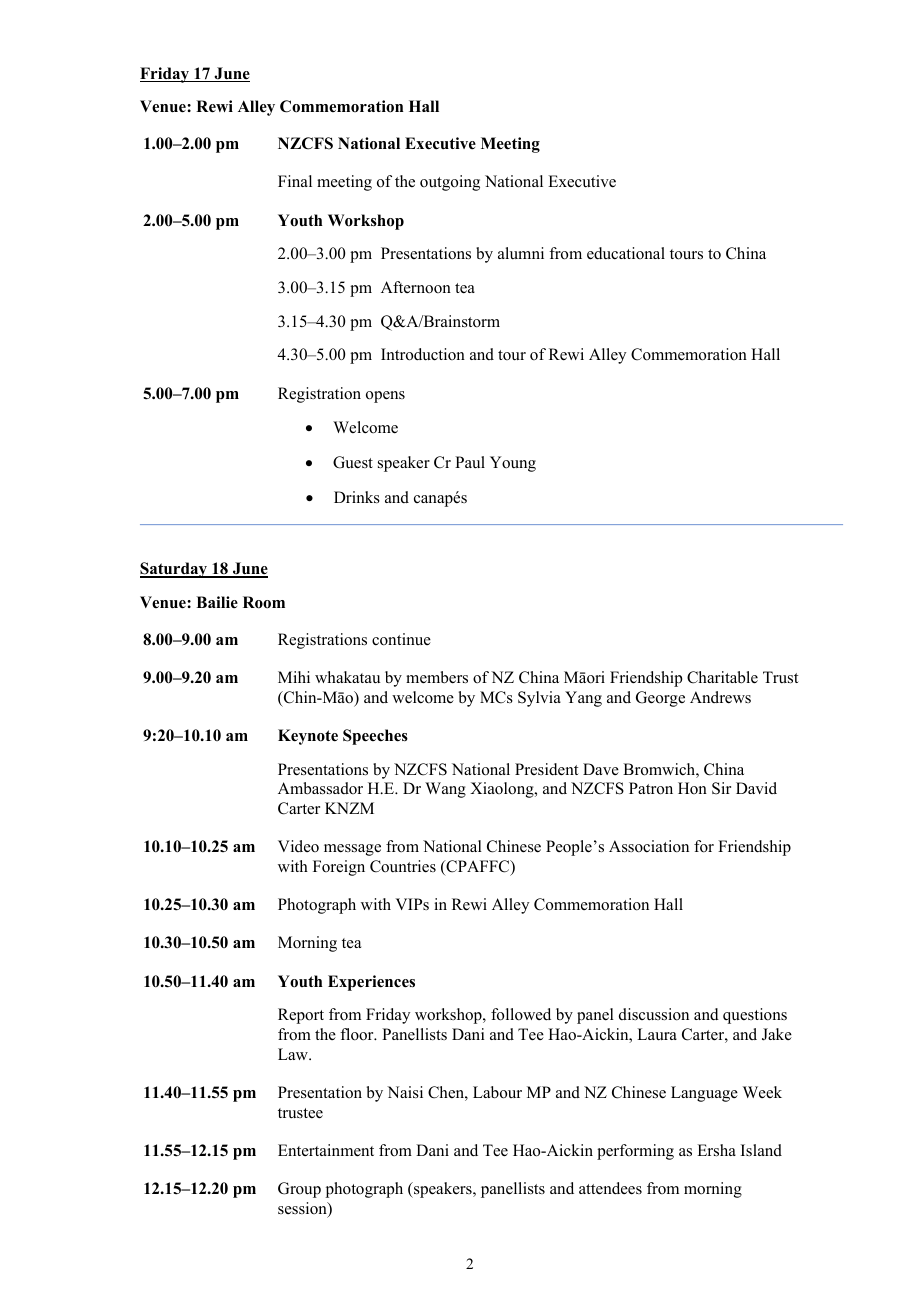 The width and height of the screenshot is (924, 1308). Describe the element at coordinates (299, 1190) in the screenshot. I see `Group` at that location.
